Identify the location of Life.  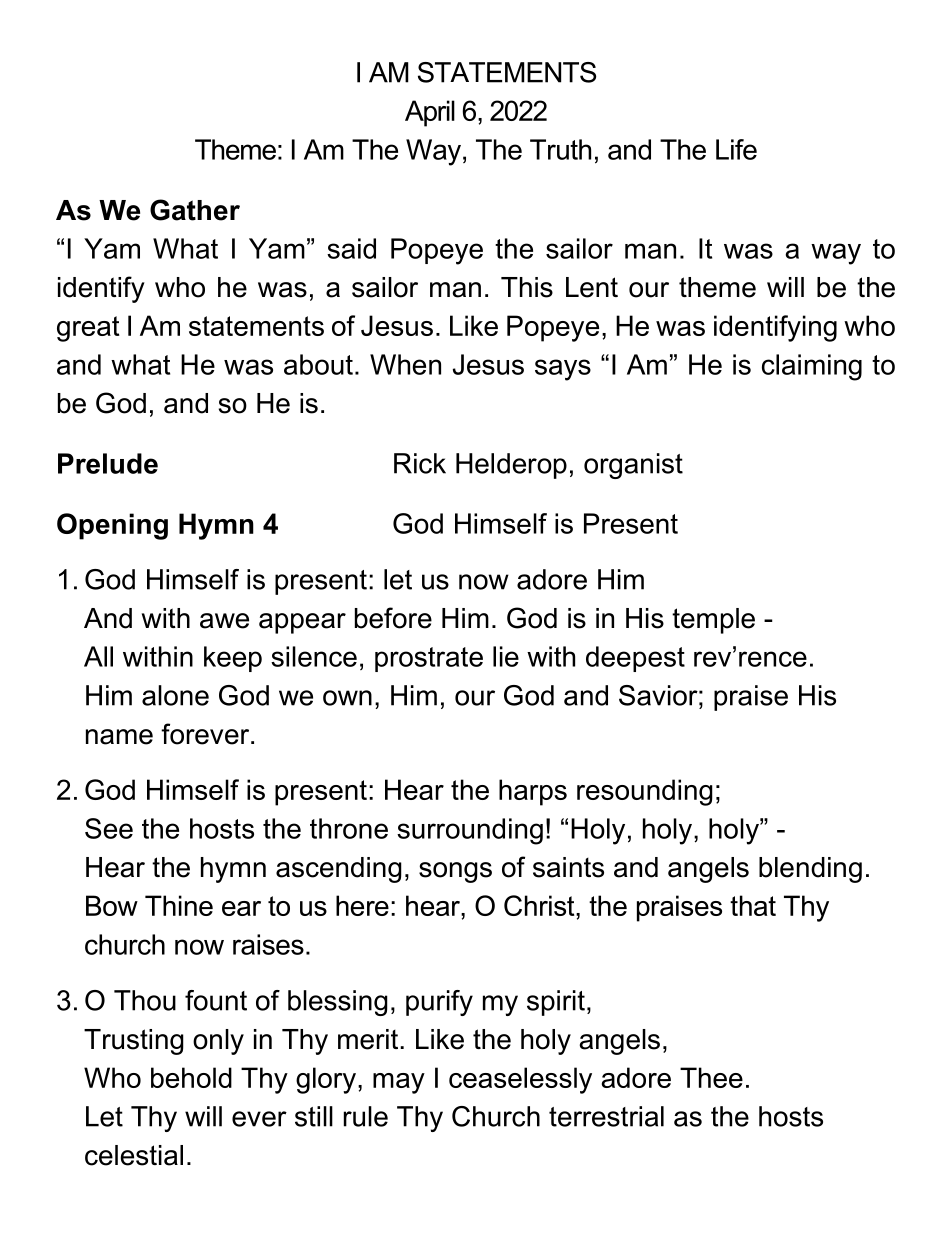
(736, 149).
